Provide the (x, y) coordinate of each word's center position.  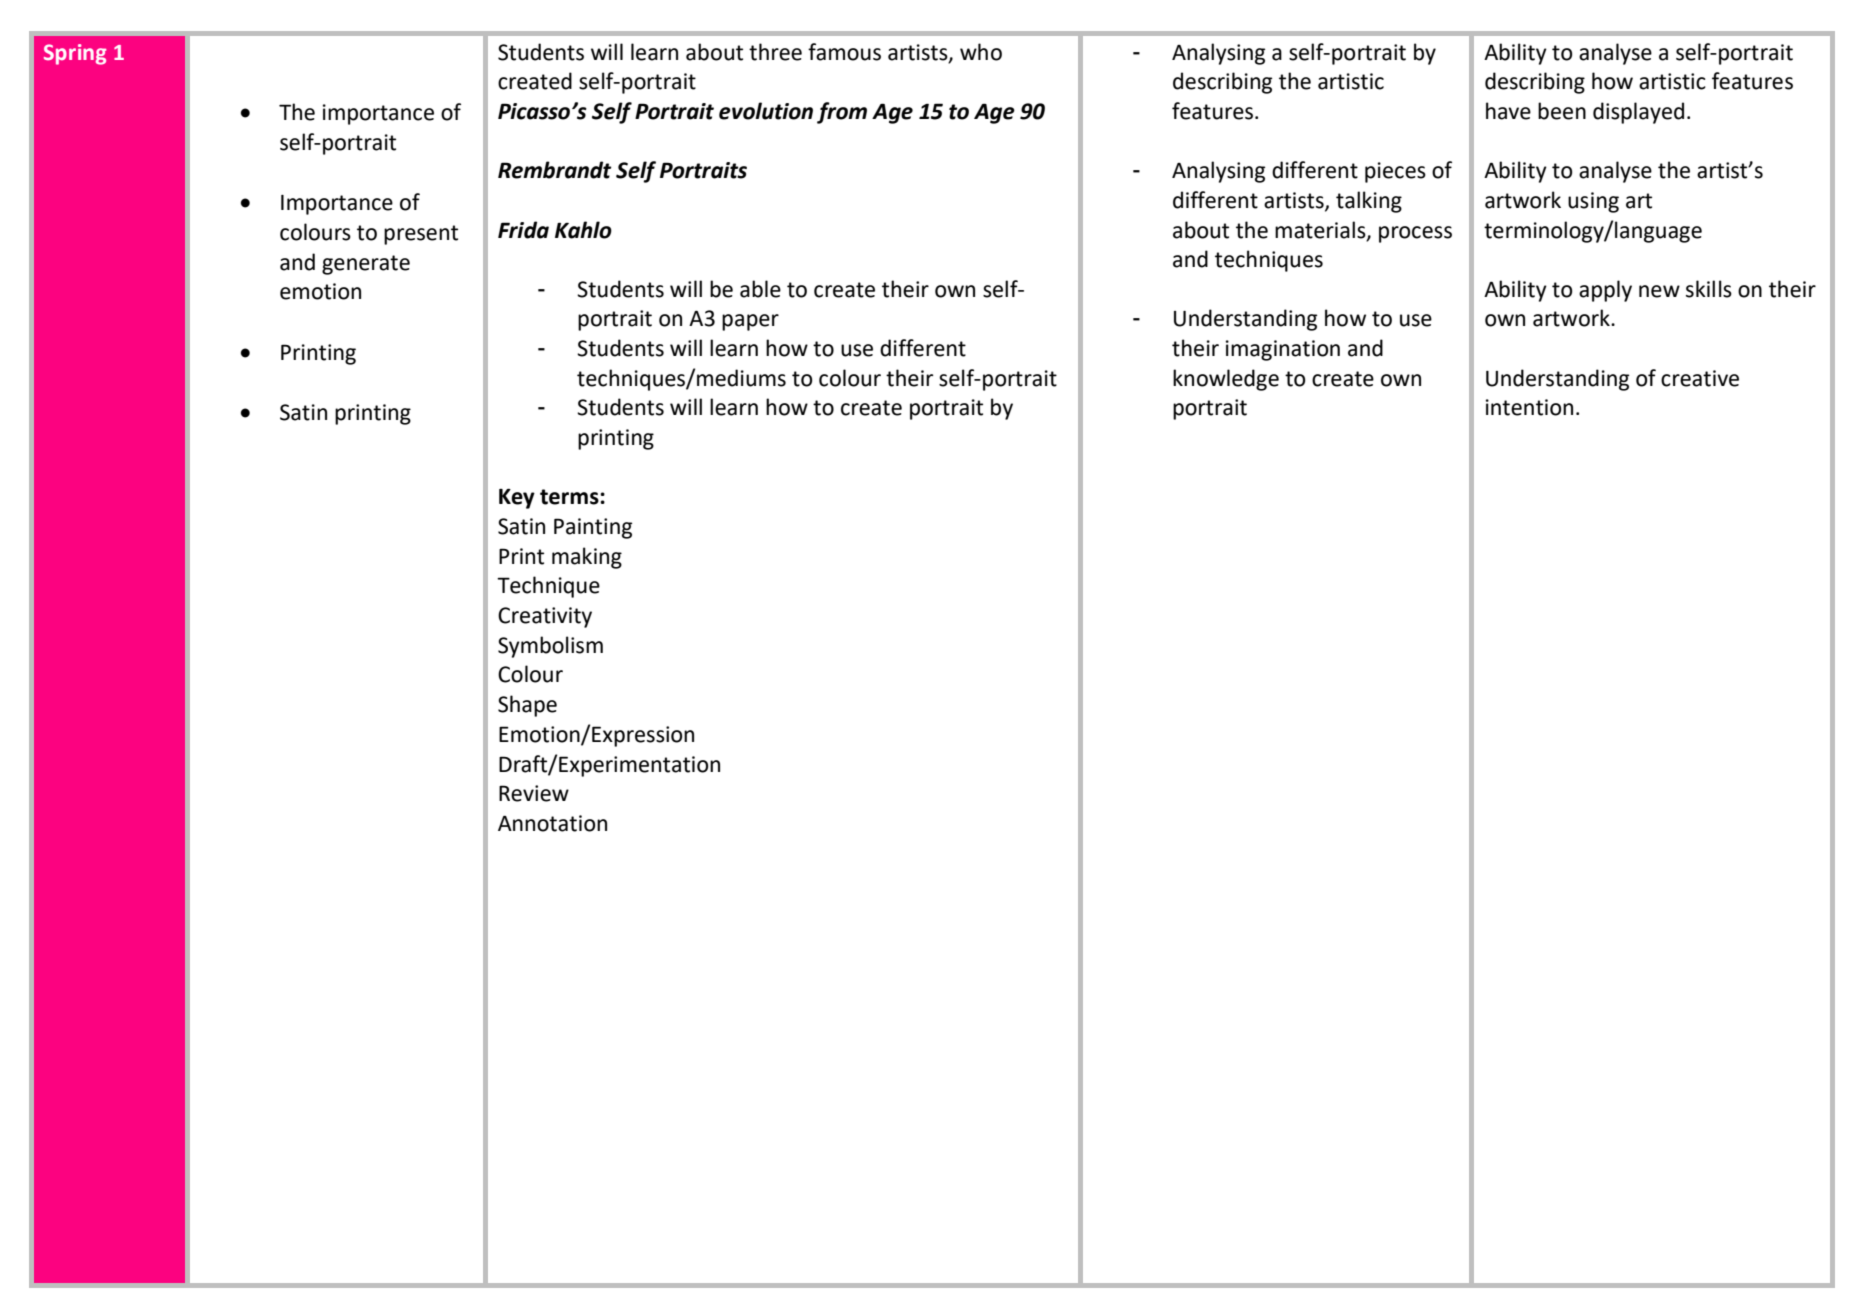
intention (1529, 407)
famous (844, 52)
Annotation (552, 823)
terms (570, 497)
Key (517, 498)
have (1508, 111)
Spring (75, 54)
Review (534, 793)
